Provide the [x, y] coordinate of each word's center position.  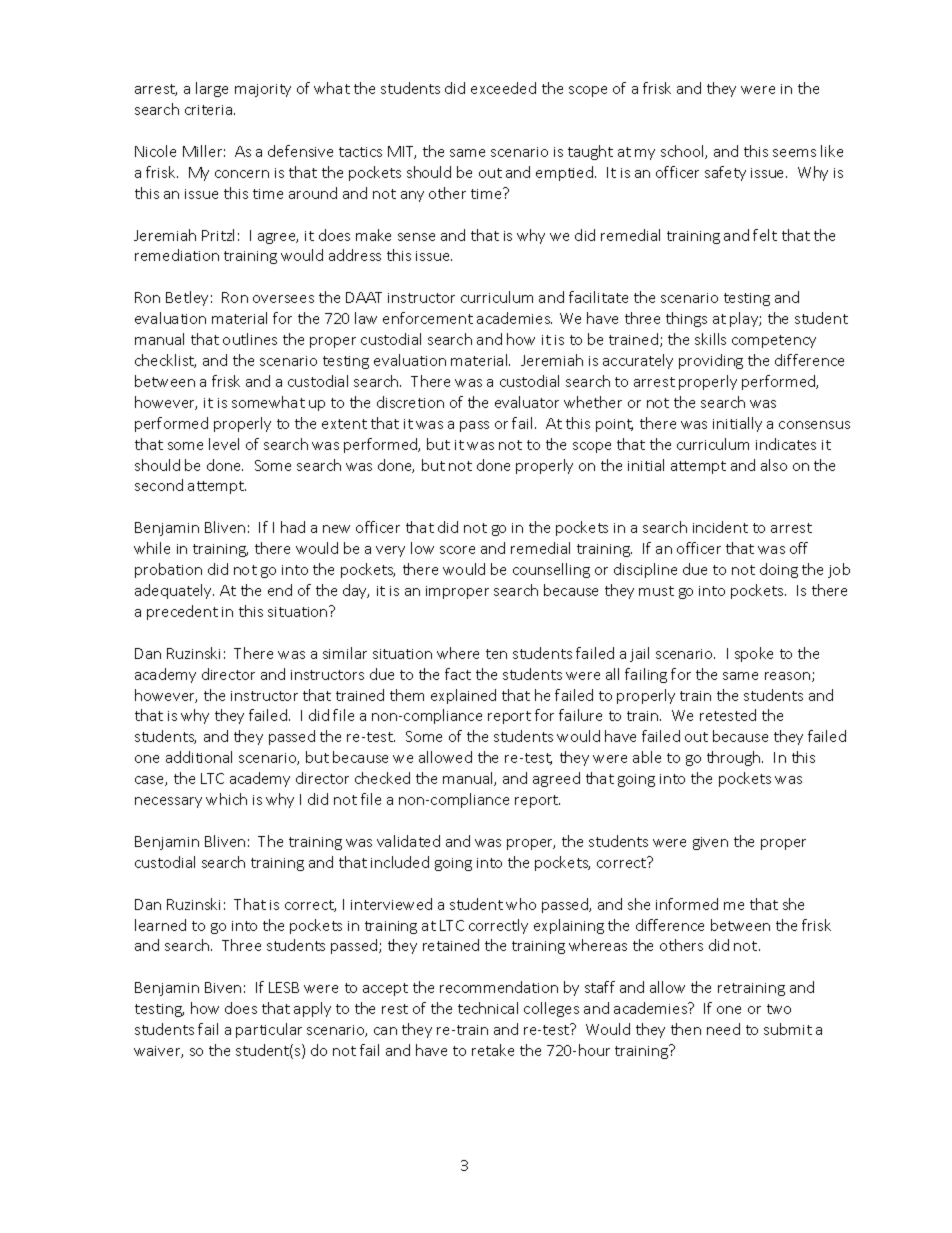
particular [269, 1030]
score [457, 550]
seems [794, 153]
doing [779, 570]
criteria [210, 110]
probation [168, 570]
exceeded [503, 88]
